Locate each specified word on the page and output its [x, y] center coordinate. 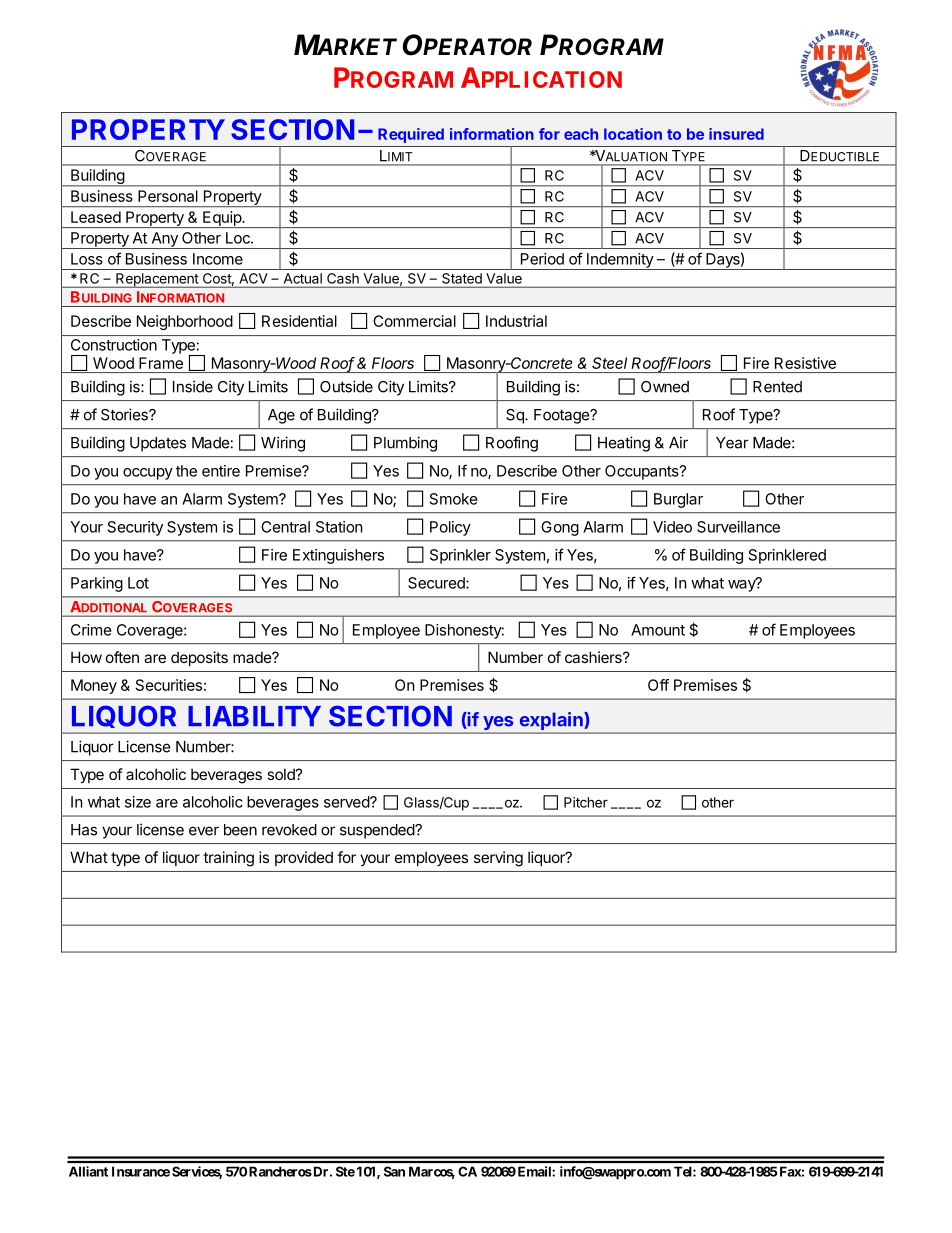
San [394, 1171]
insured [736, 134]
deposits [199, 658]
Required [411, 135]
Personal [168, 196]
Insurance [141, 1171]
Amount [658, 630]
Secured [437, 583]
